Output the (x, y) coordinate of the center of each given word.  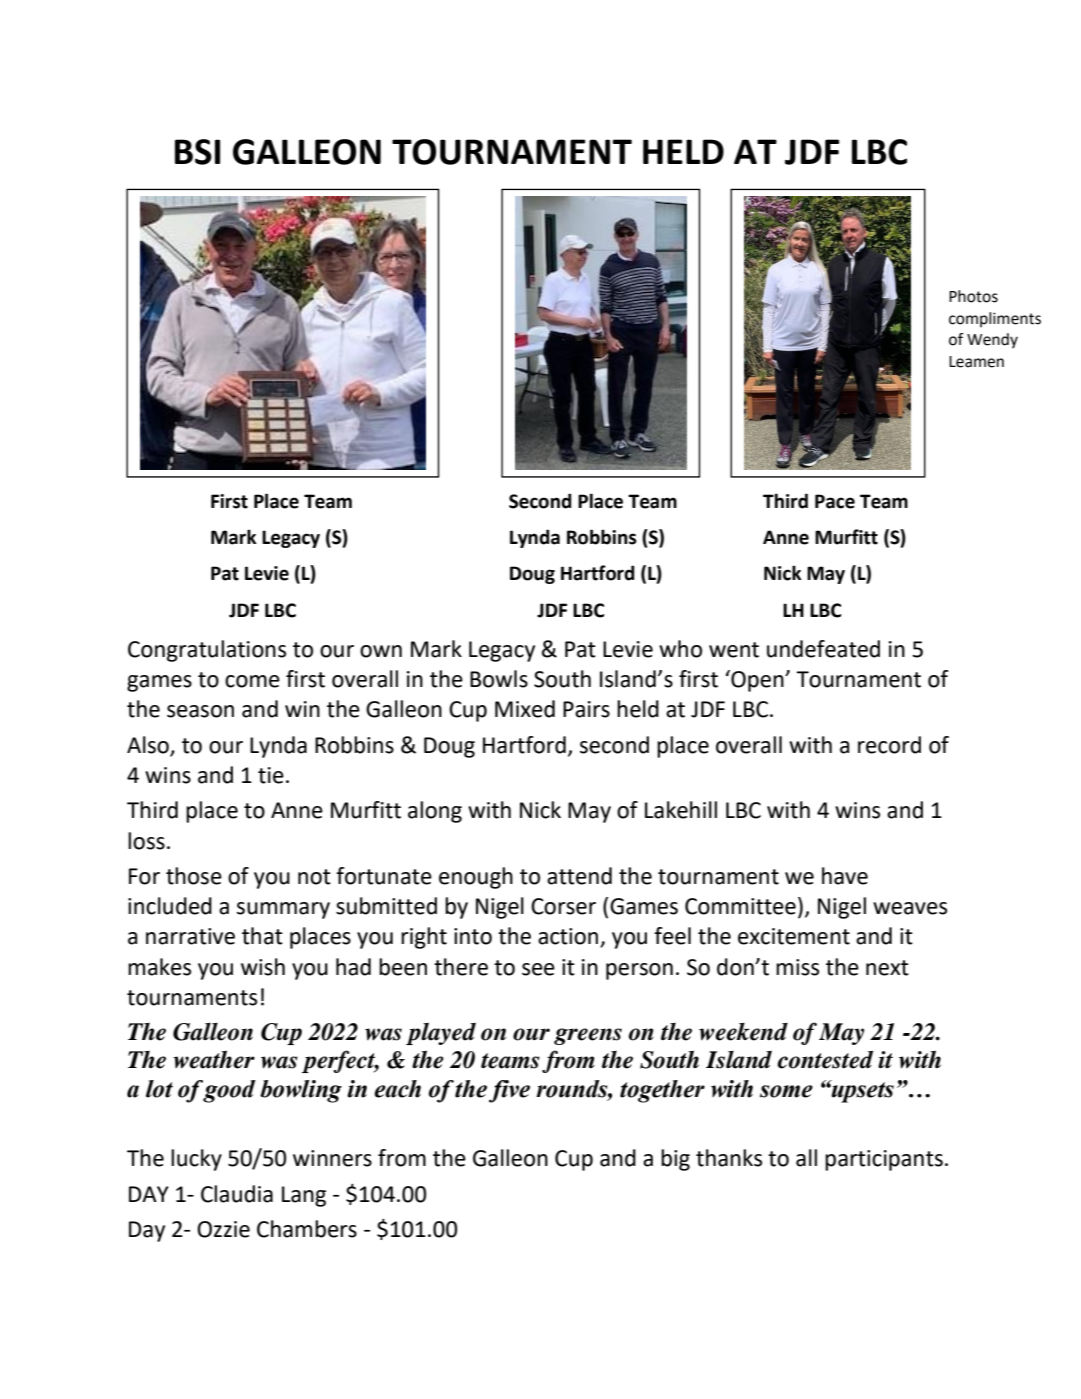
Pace (835, 501)
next (887, 968)
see (538, 969)
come (252, 681)
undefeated (823, 649)
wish (263, 967)
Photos (973, 296)
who (680, 649)
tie (271, 775)
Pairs (586, 709)
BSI (197, 152)
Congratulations (207, 651)
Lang (304, 1196)
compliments (995, 320)
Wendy (992, 341)
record (889, 745)
